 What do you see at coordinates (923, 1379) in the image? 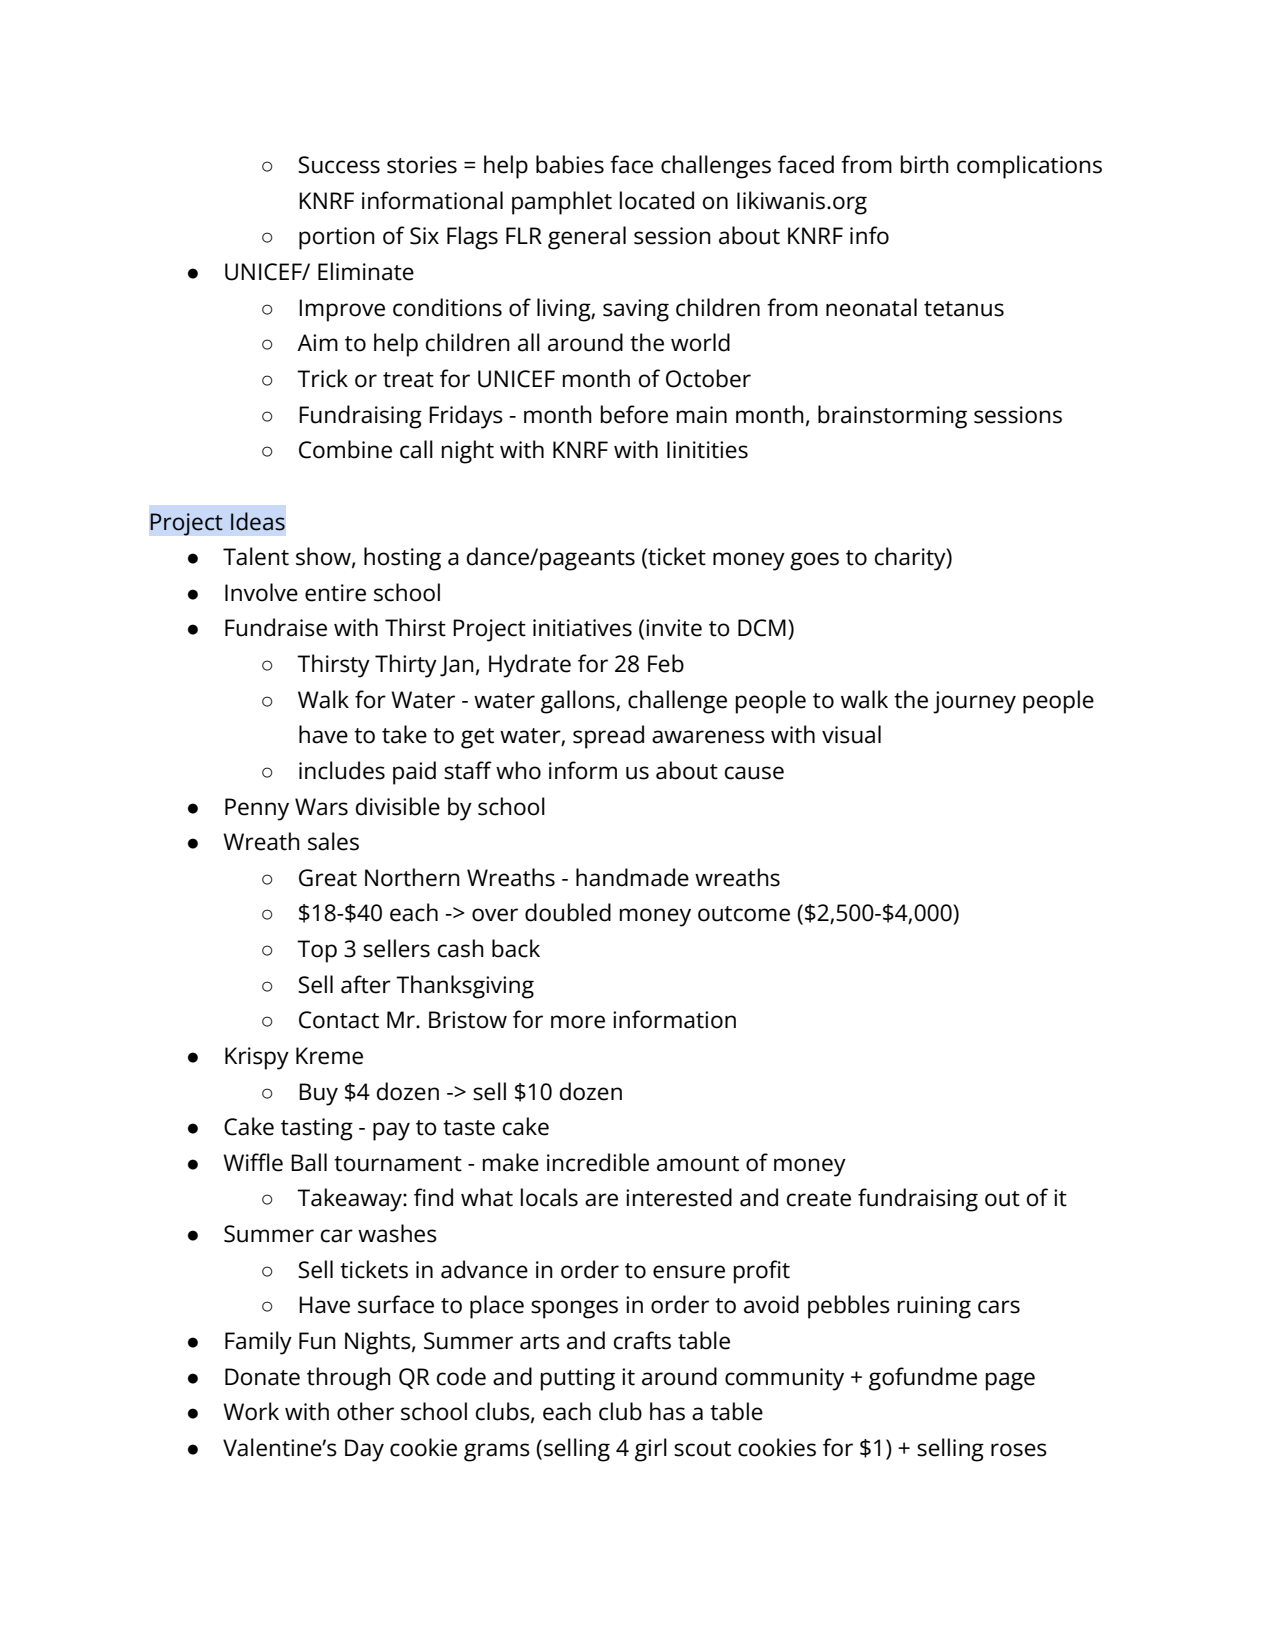
I see `gofundme` at bounding box center [923, 1379].
